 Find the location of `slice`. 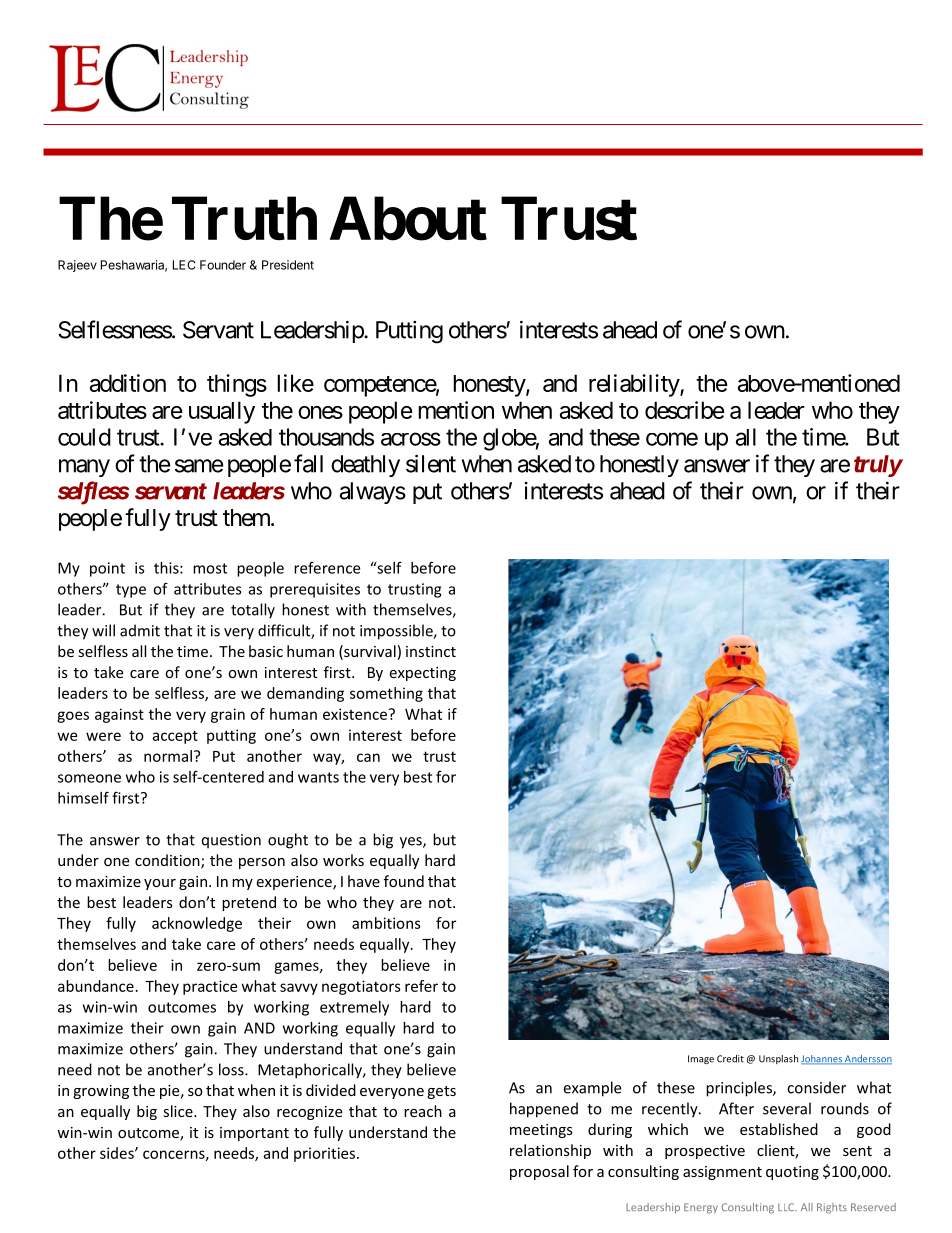

slice is located at coordinates (179, 1111).
